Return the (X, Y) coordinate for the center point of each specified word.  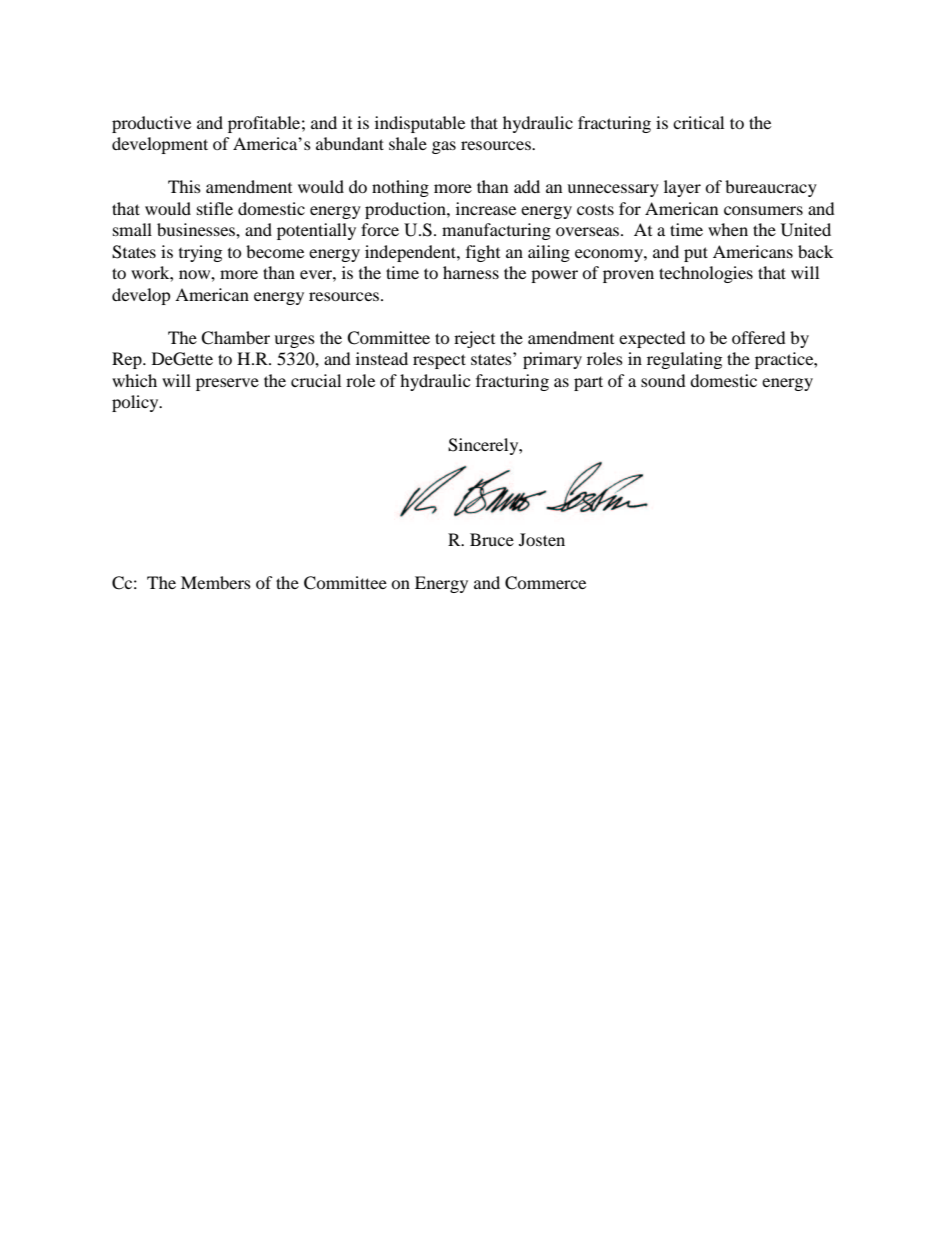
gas (444, 147)
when (728, 229)
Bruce (492, 539)
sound (663, 380)
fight (483, 253)
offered (759, 337)
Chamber (235, 338)
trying (200, 253)
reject (474, 339)
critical (698, 122)
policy (136, 403)
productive (151, 124)
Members (216, 582)
